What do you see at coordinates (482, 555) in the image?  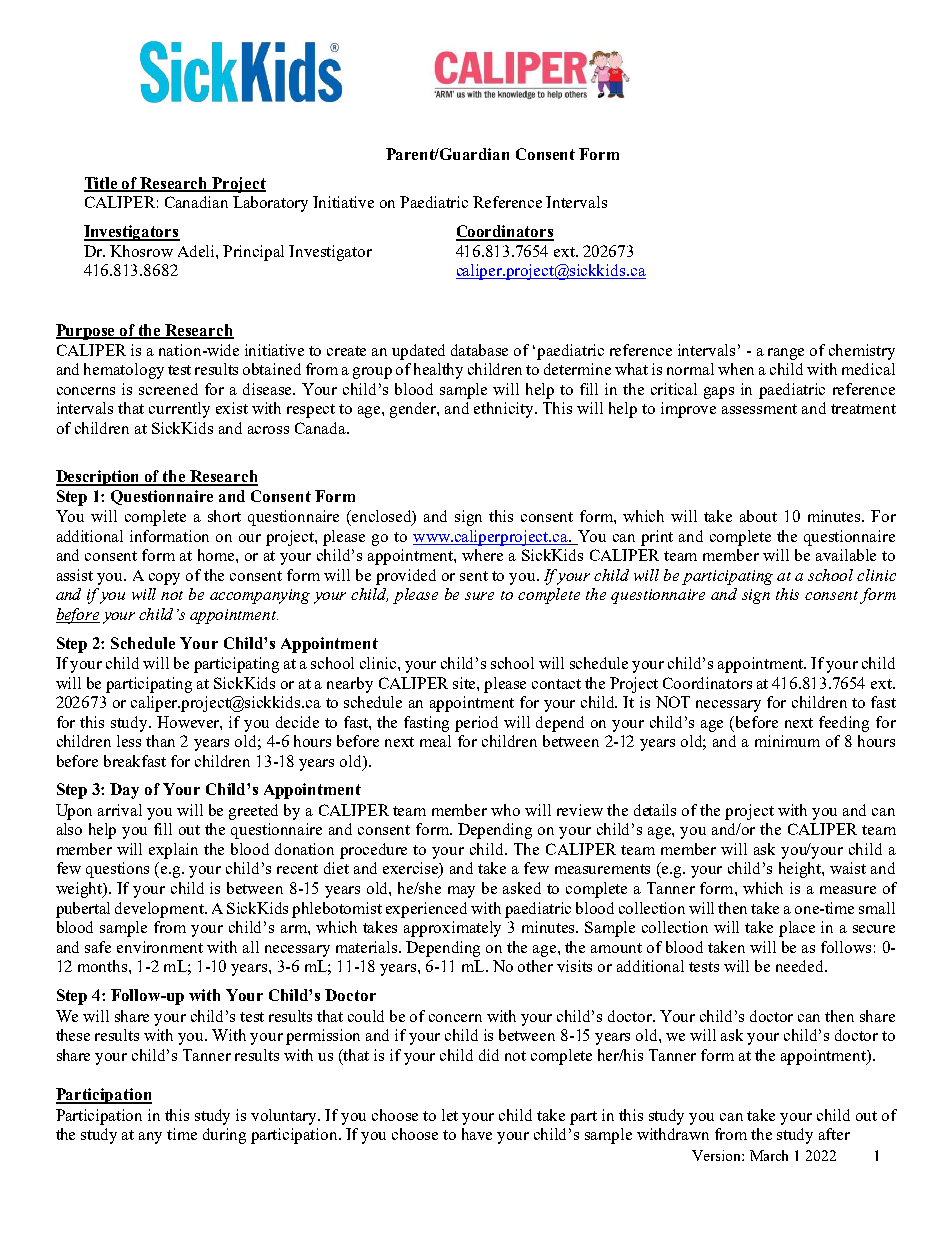 I see `where` at bounding box center [482, 555].
